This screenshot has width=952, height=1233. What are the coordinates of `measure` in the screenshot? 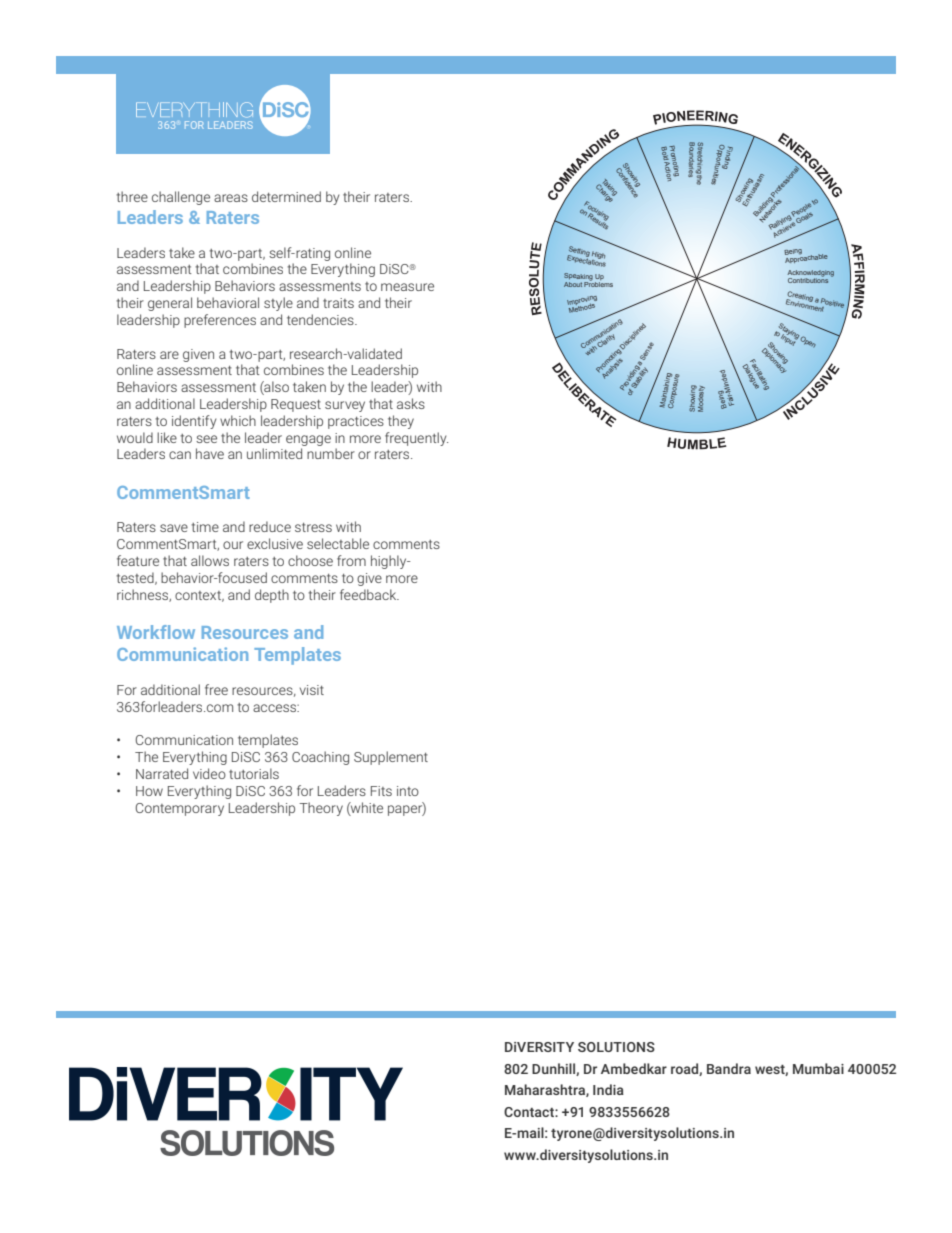 It's located at (407, 287).
